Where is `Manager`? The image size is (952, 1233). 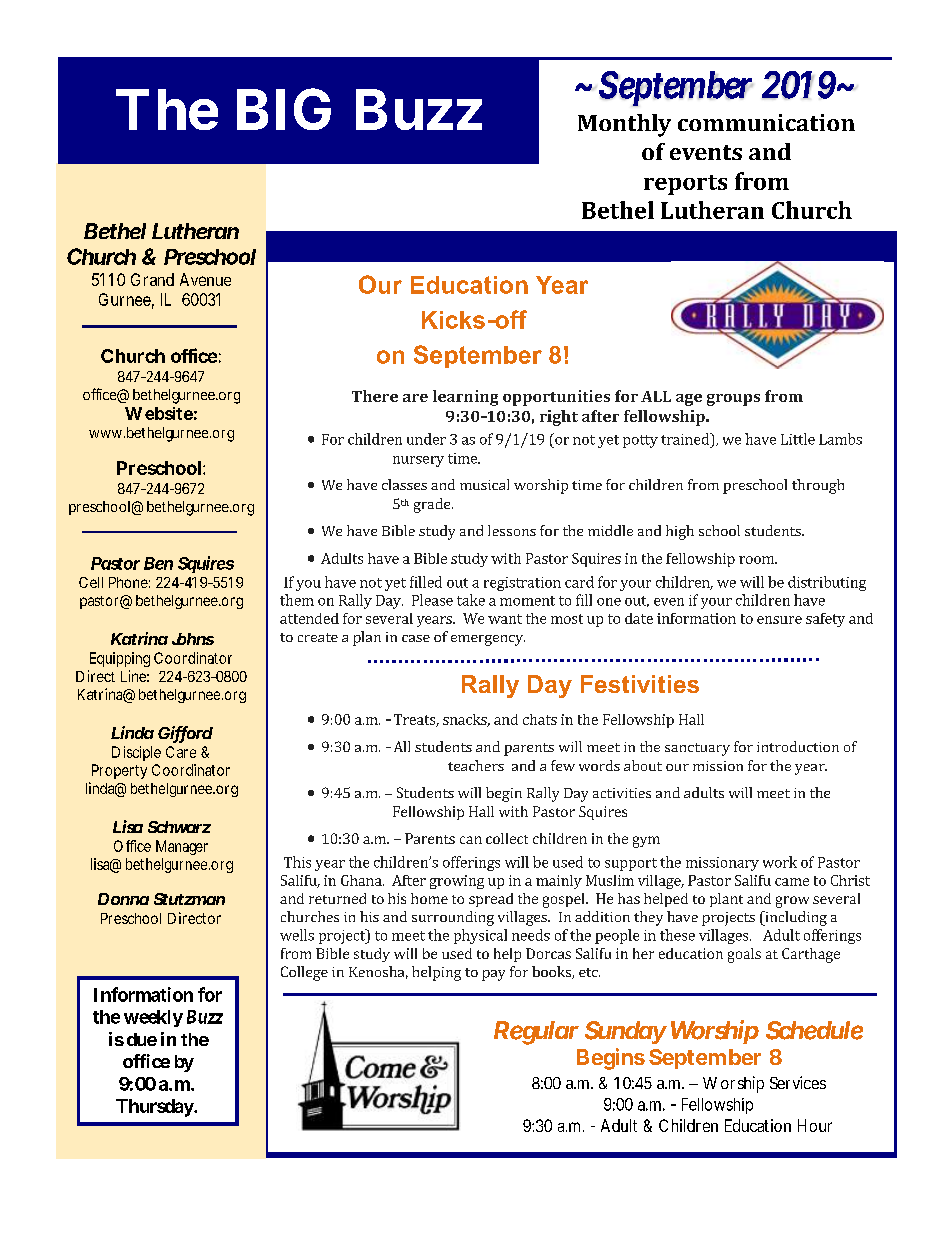
Manager is located at coordinates (182, 847).
